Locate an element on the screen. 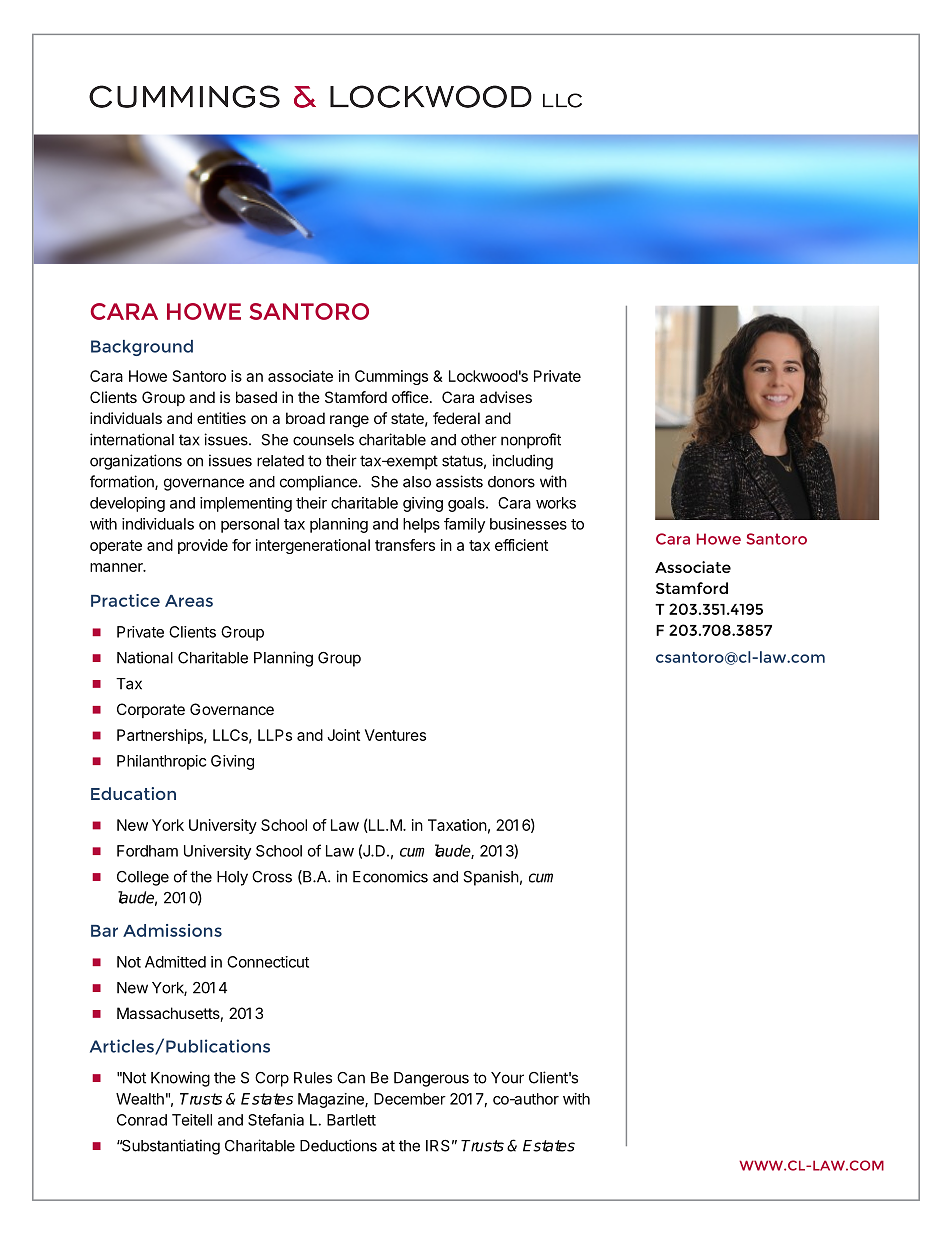 The image size is (952, 1233). Admissions is located at coordinates (172, 930).
